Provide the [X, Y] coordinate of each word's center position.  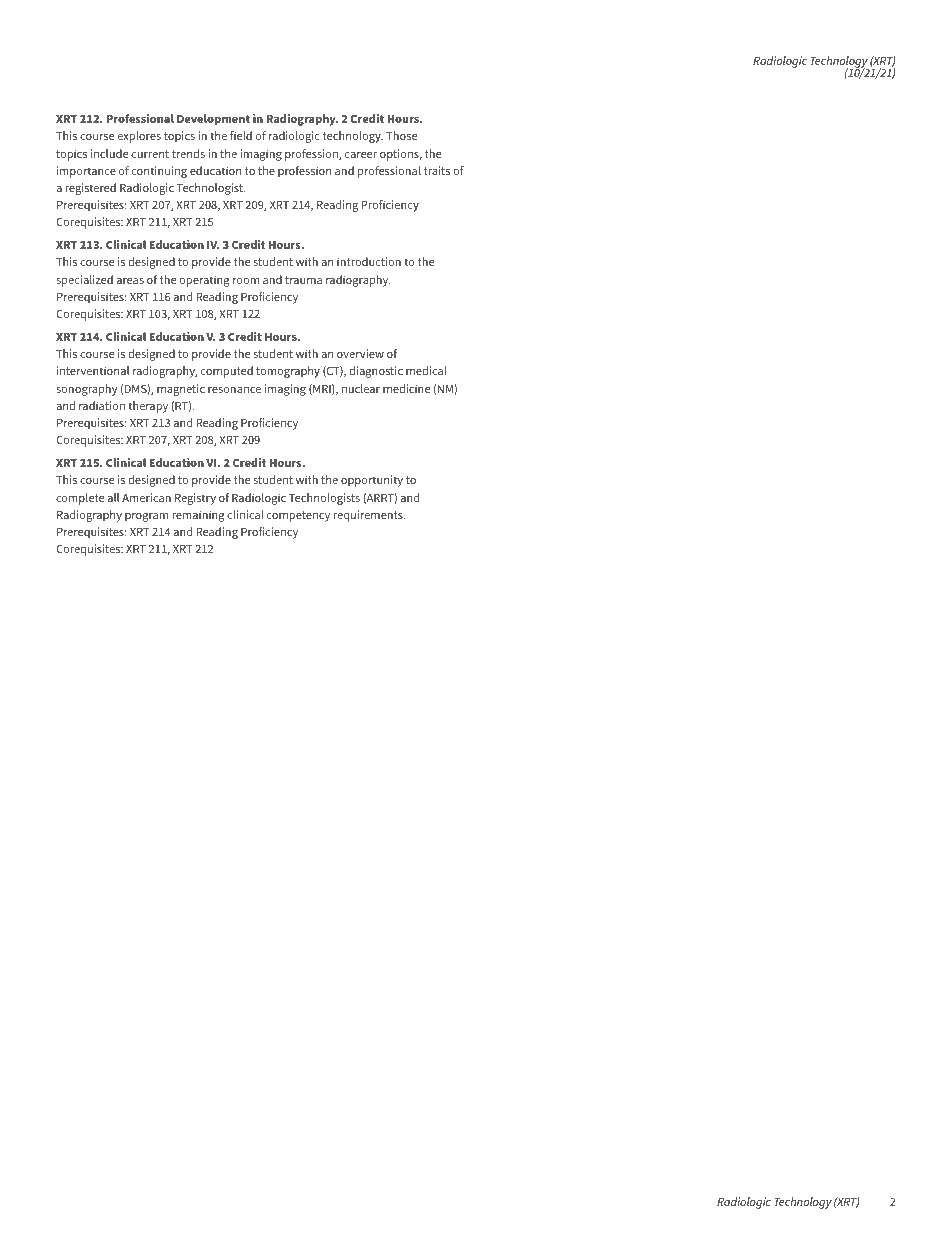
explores [139, 137]
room [246, 281]
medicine [406, 388]
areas [130, 281]
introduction [369, 261]
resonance [234, 390]
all [113, 497]
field [241, 135]
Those [401, 135]
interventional [93, 370]
